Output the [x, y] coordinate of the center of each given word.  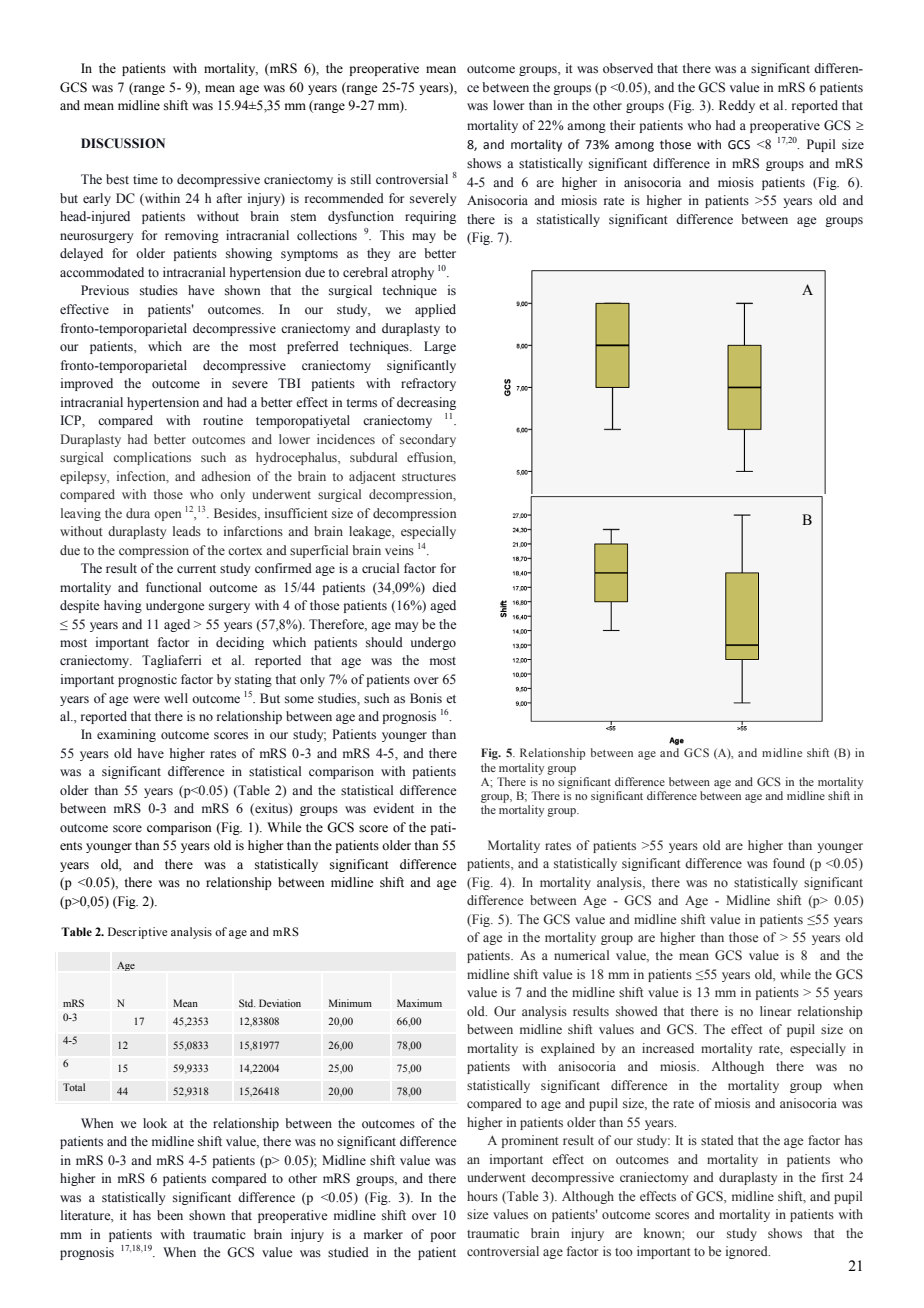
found [789, 863]
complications [152, 458]
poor [443, 1237]
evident [393, 808]
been [170, 1215]
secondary [428, 440]
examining [126, 735]
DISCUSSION [123, 143]
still [361, 179]
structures [429, 477]
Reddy [737, 106]
